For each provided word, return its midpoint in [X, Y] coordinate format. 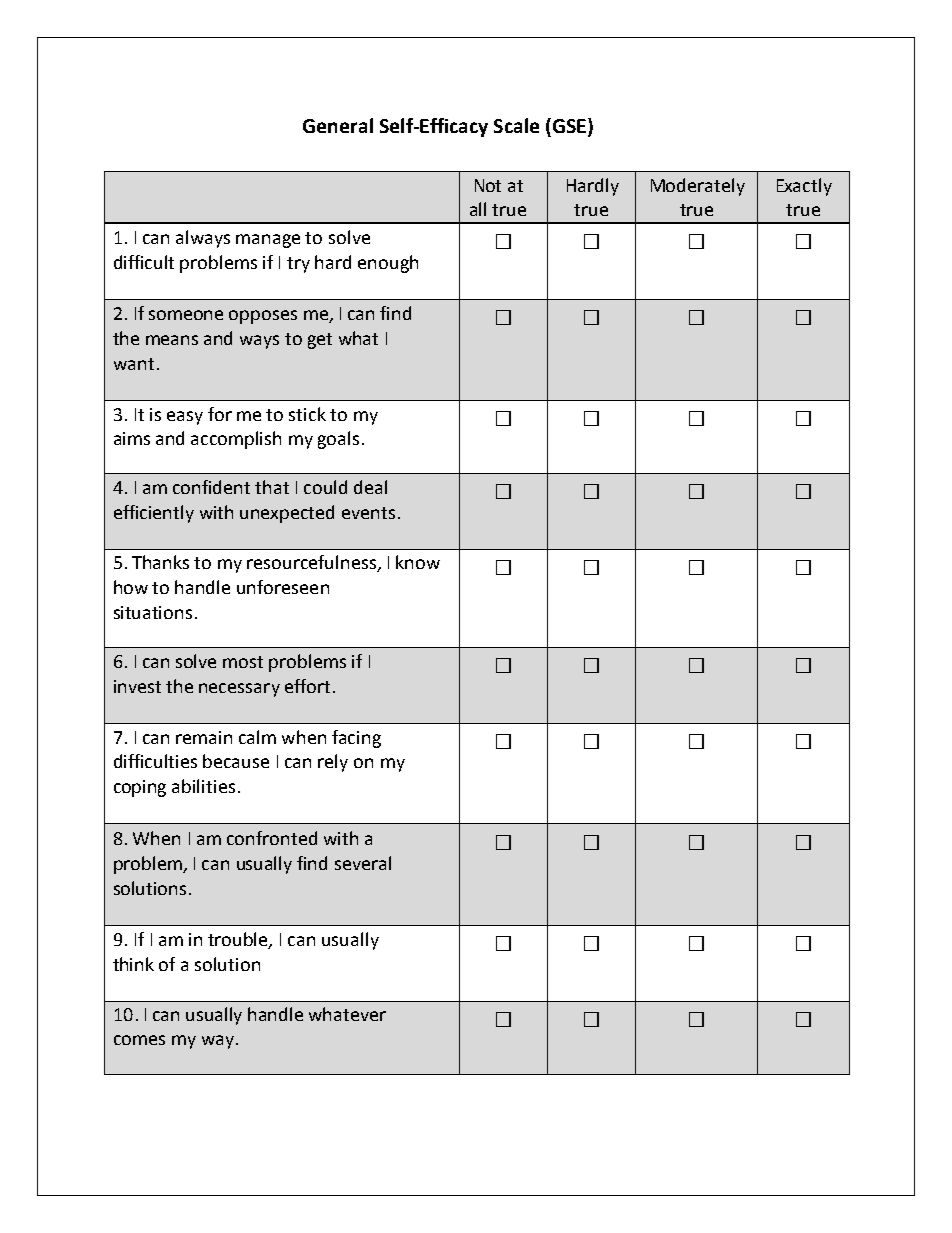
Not [488, 185]
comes [139, 1040]
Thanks [160, 562]
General [338, 125]
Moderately [698, 187]
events [368, 513]
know [418, 562]
